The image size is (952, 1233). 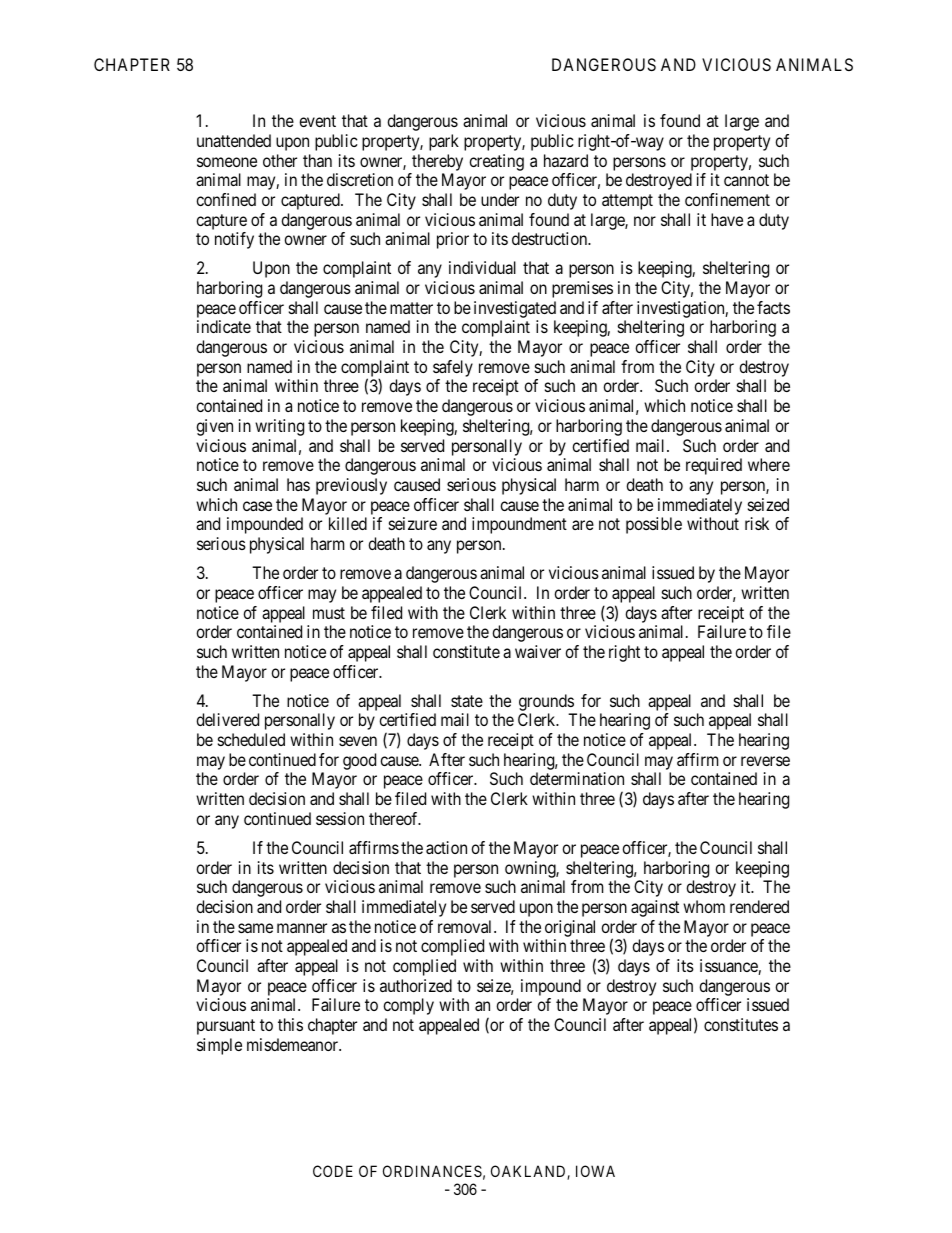 I want to click on other, so click(x=280, y=160).
